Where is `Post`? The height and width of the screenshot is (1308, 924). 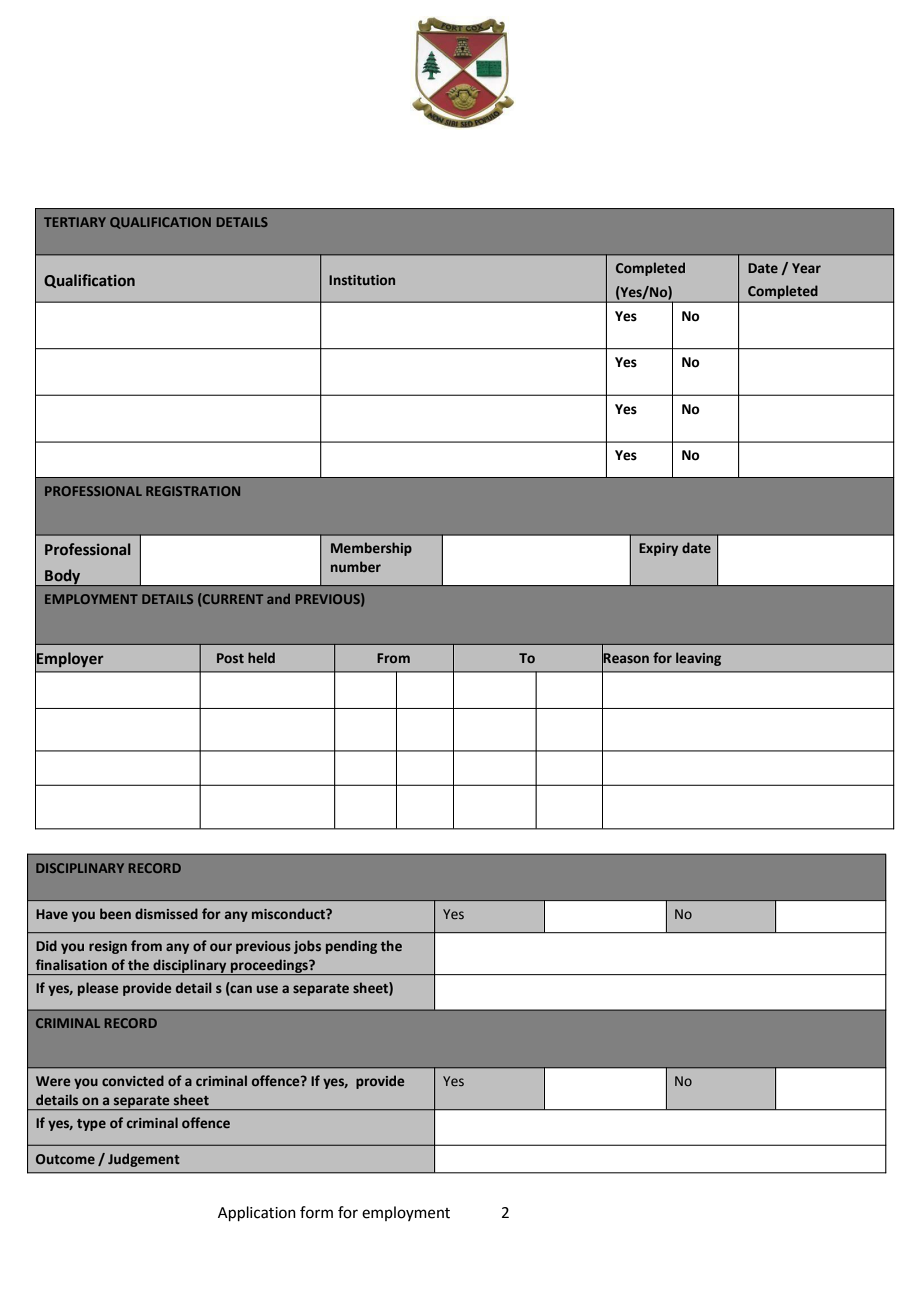
Post is located at coordinates (230, 658).
